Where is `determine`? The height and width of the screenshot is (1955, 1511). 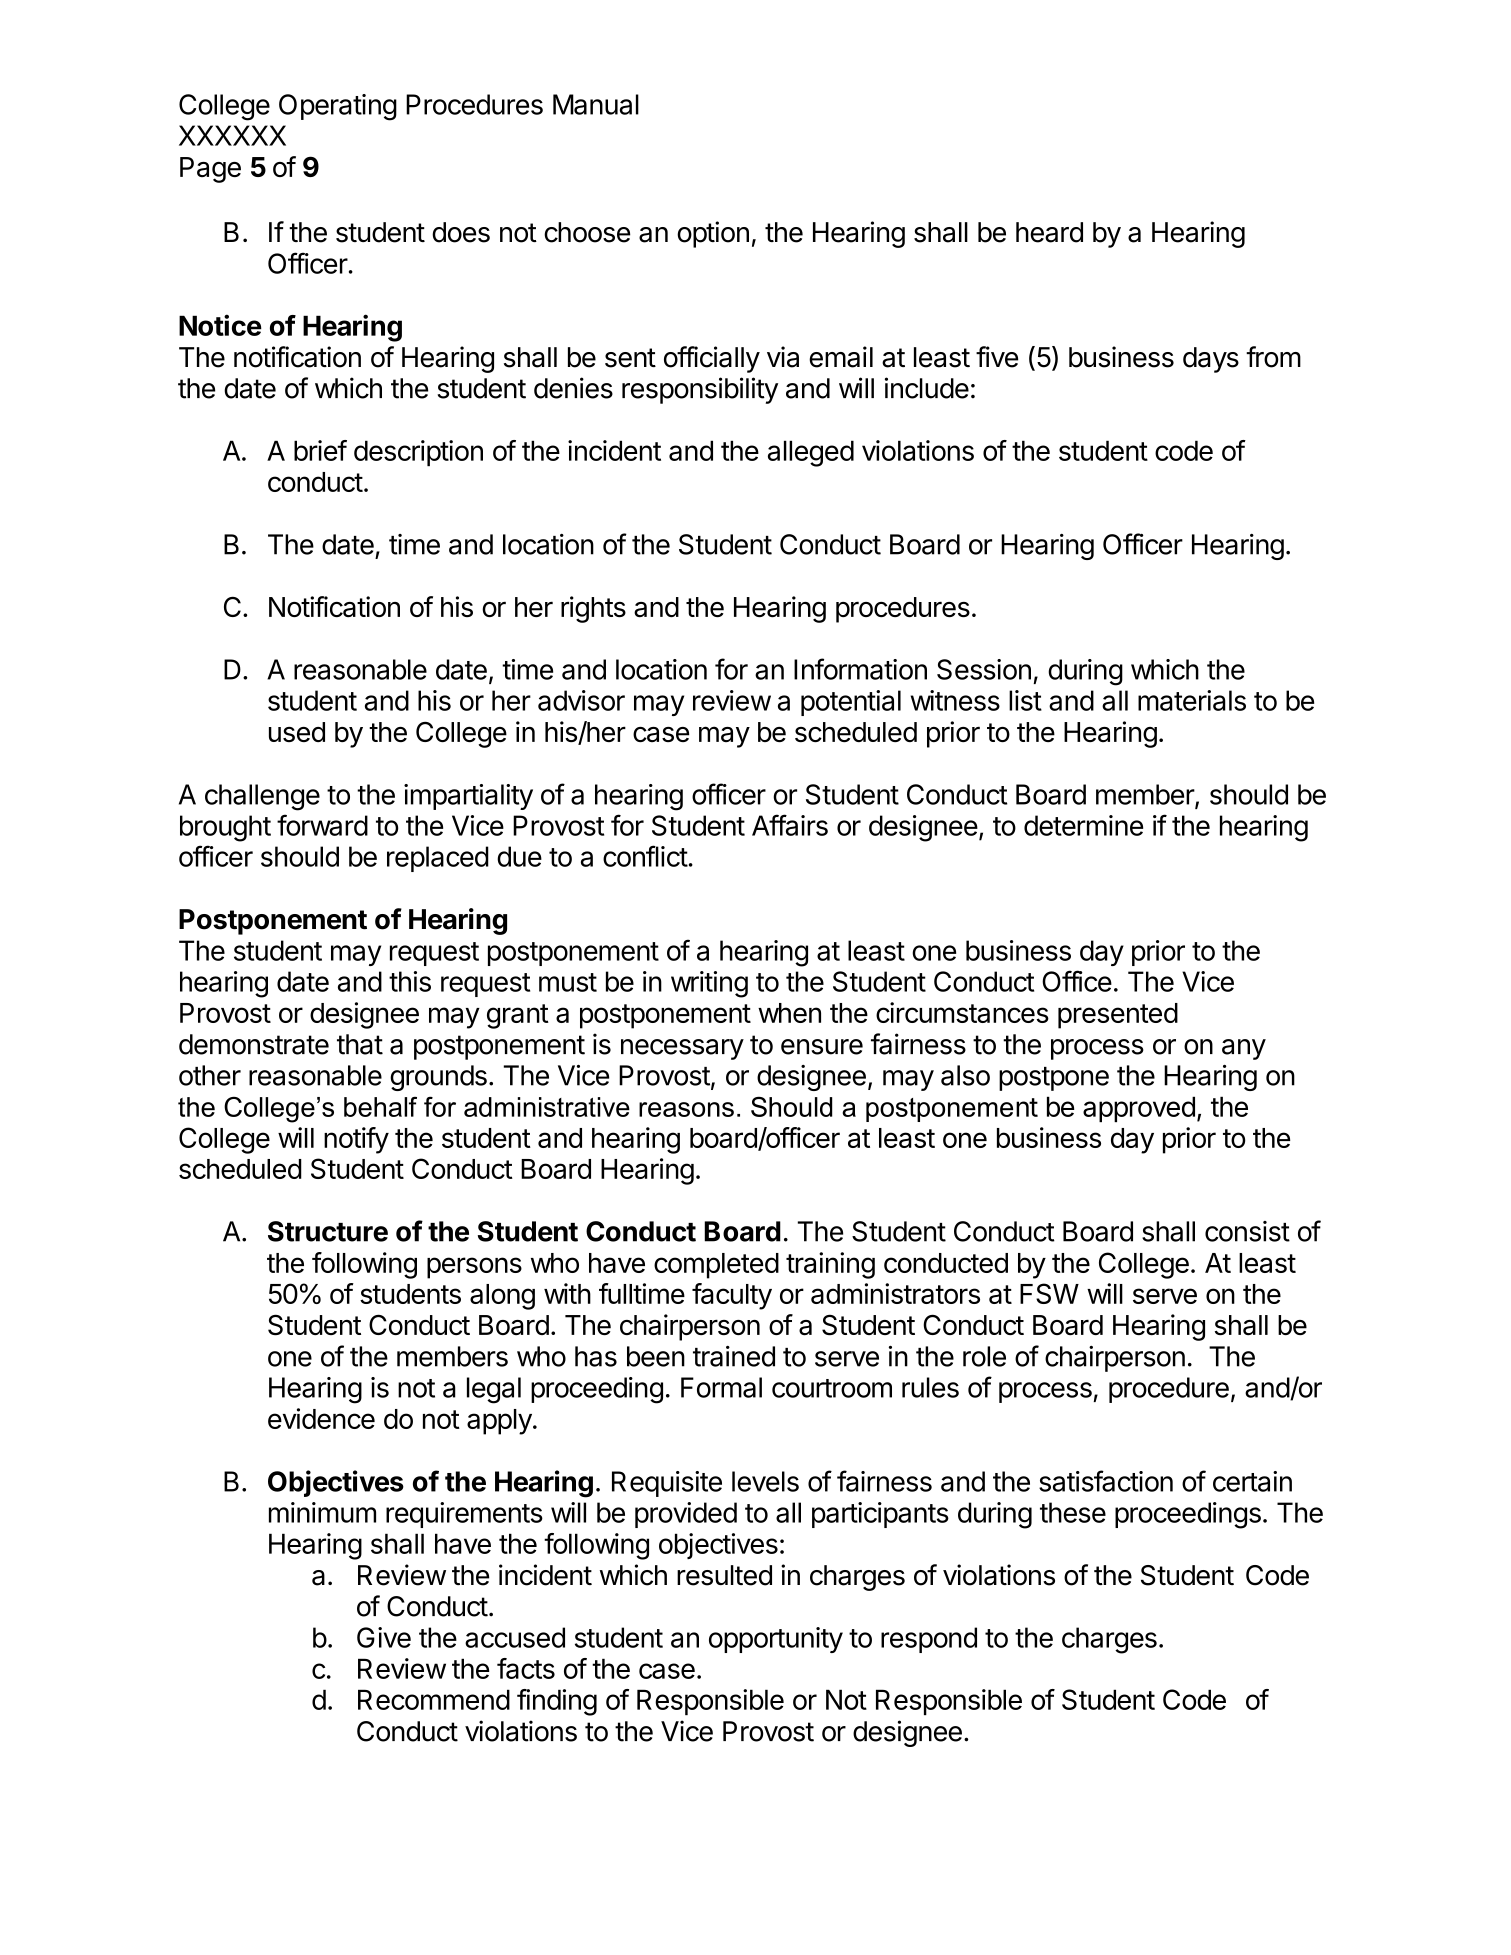
determine is located at coordinates (1083, 825).
